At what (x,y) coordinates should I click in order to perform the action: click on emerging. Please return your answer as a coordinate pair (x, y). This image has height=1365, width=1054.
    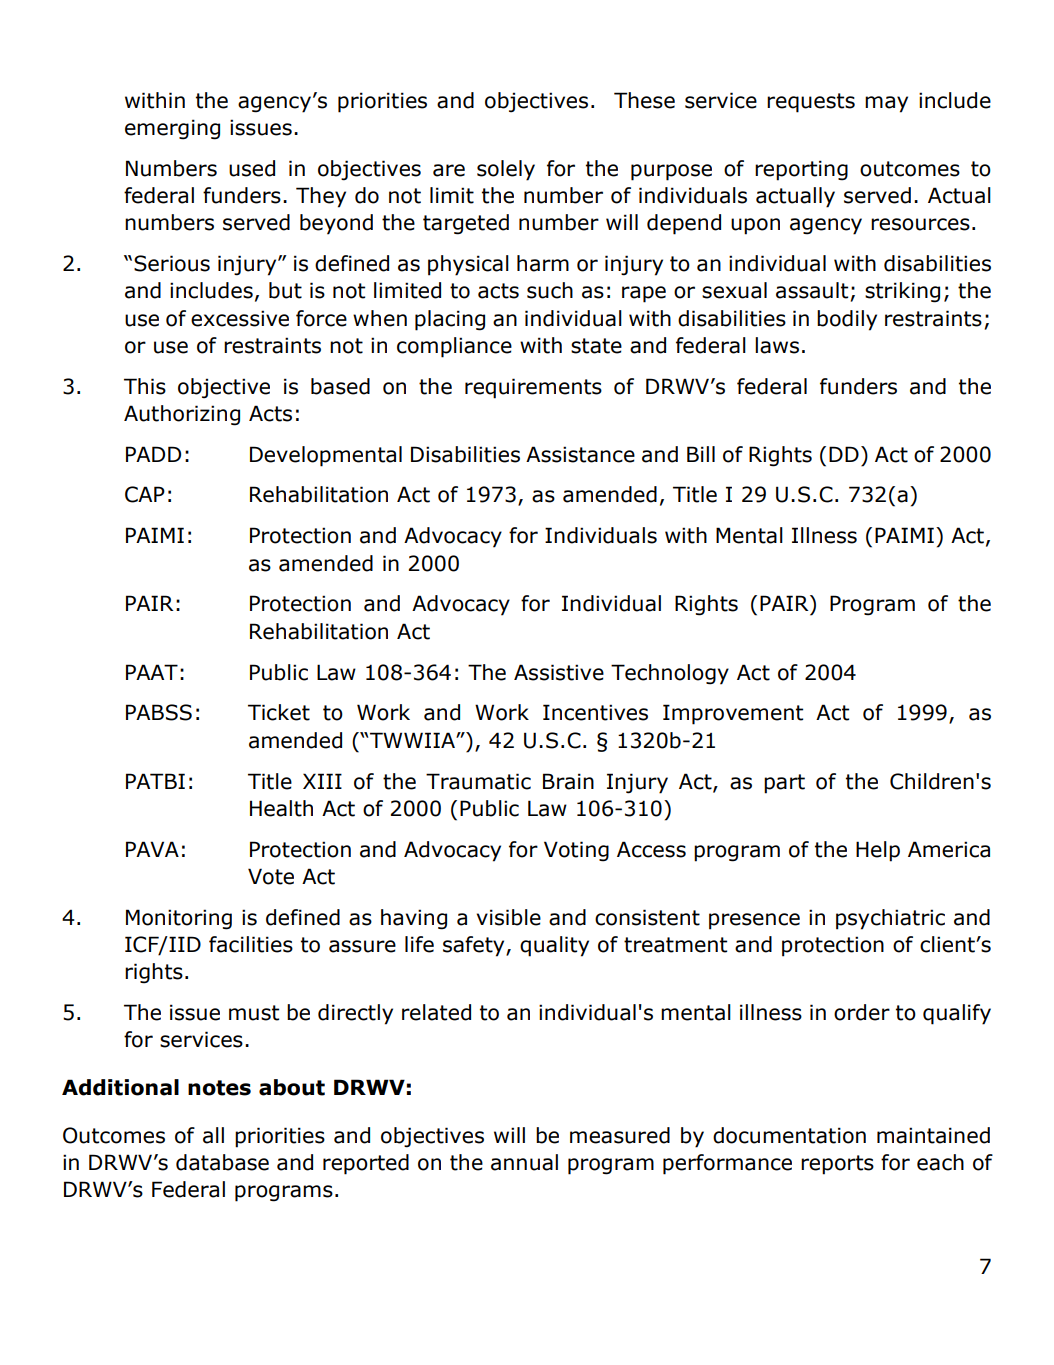
    Looking at the image, I should click on (172, 129).
